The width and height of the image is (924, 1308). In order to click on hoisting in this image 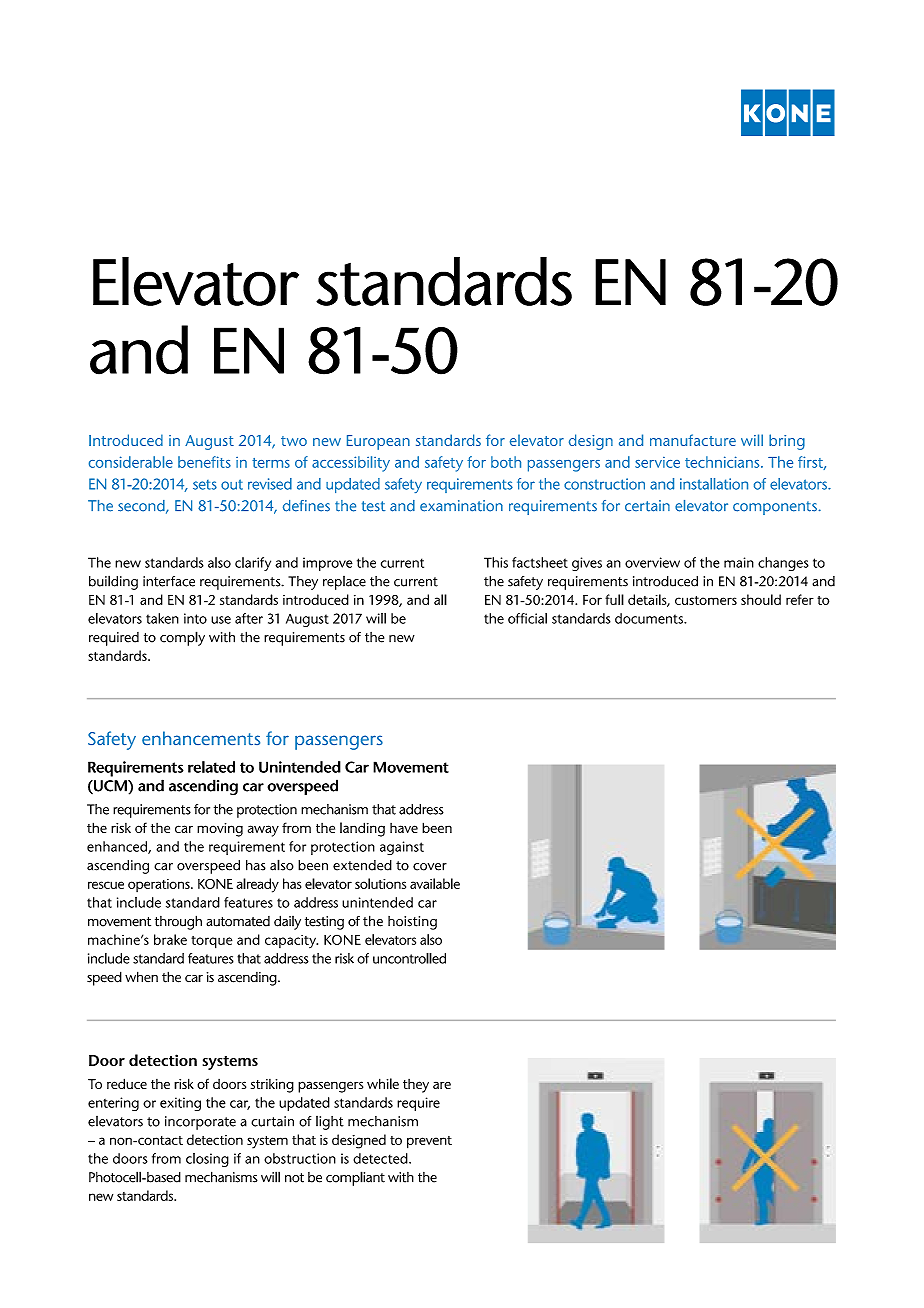, I will do `click(412, 923)`.
